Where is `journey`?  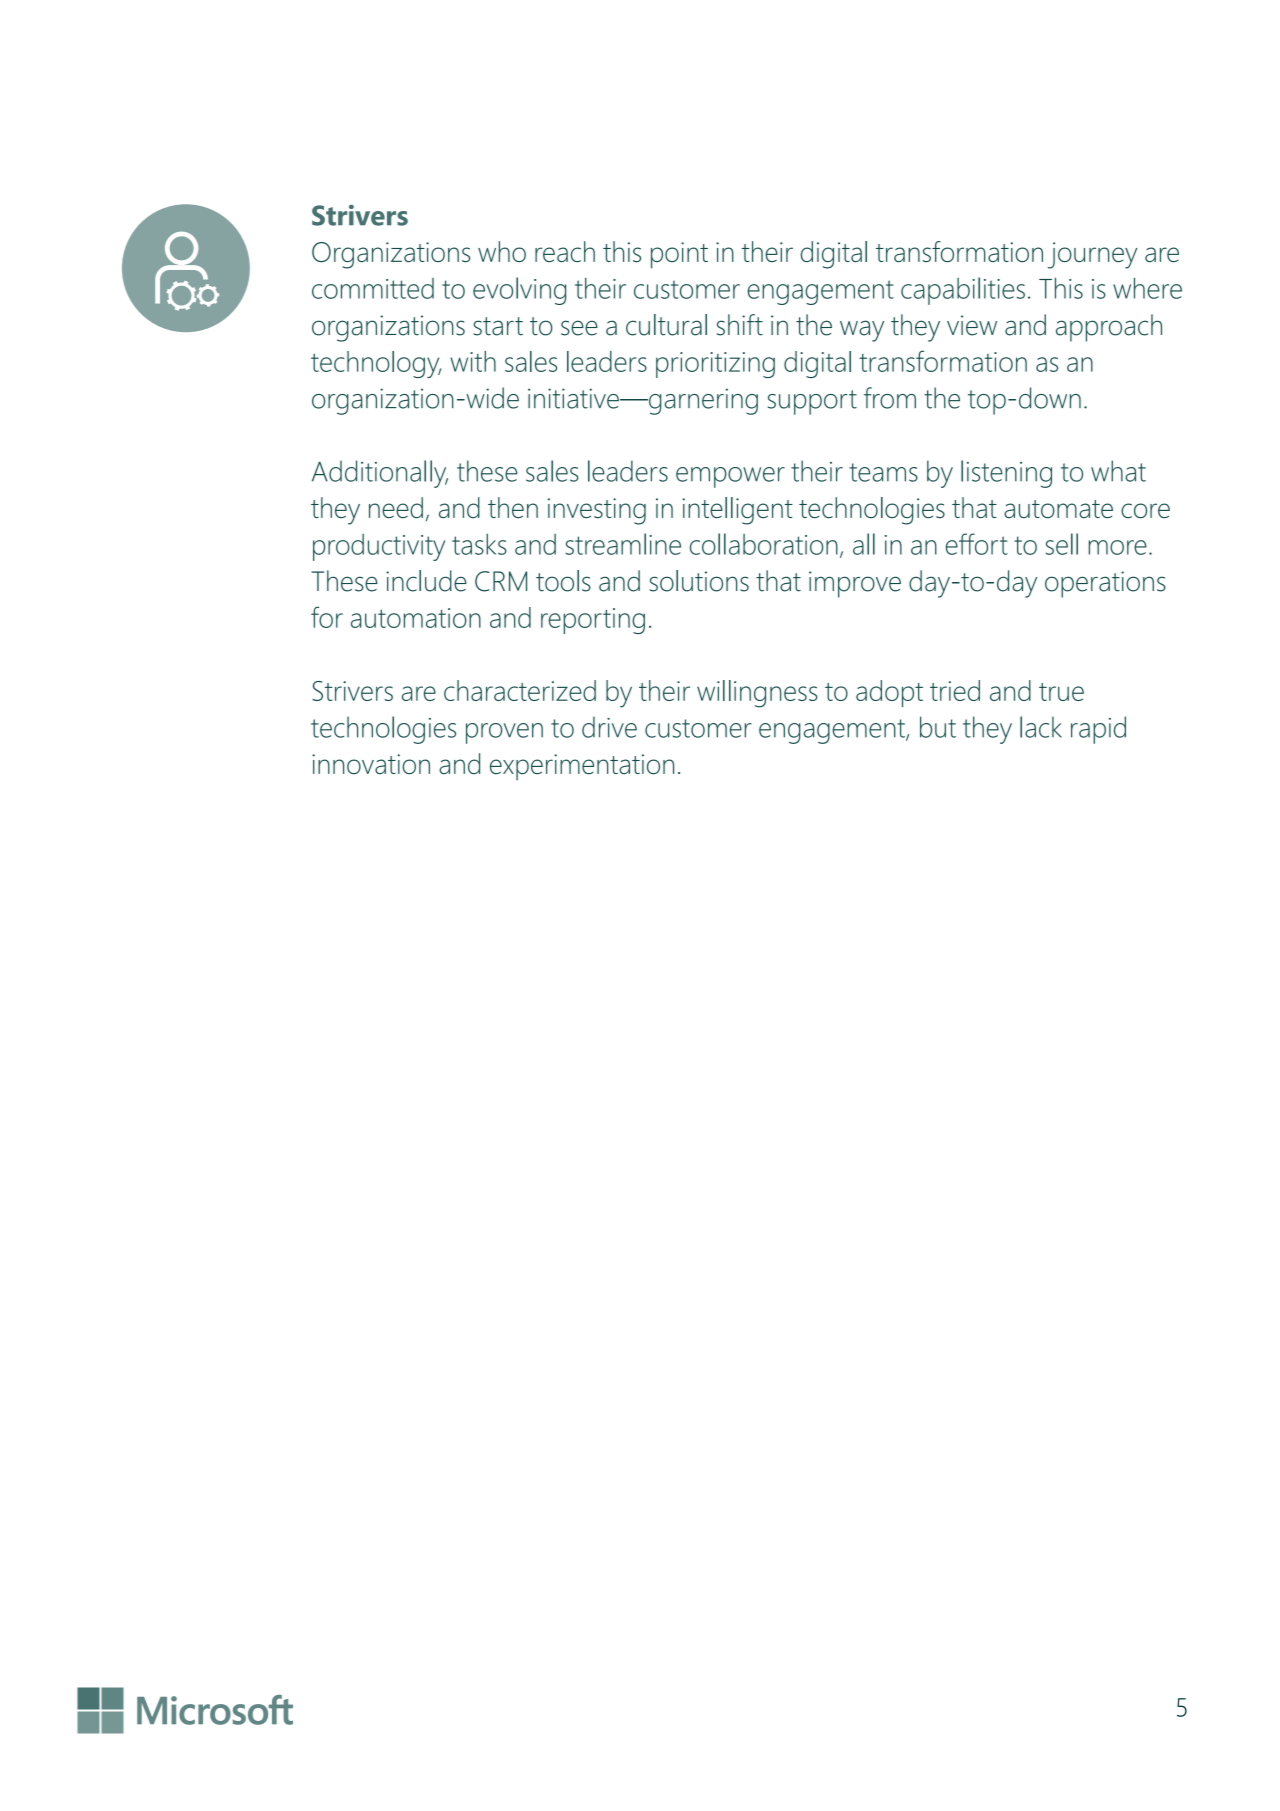 journey is located at coordinates (1092, 255).
